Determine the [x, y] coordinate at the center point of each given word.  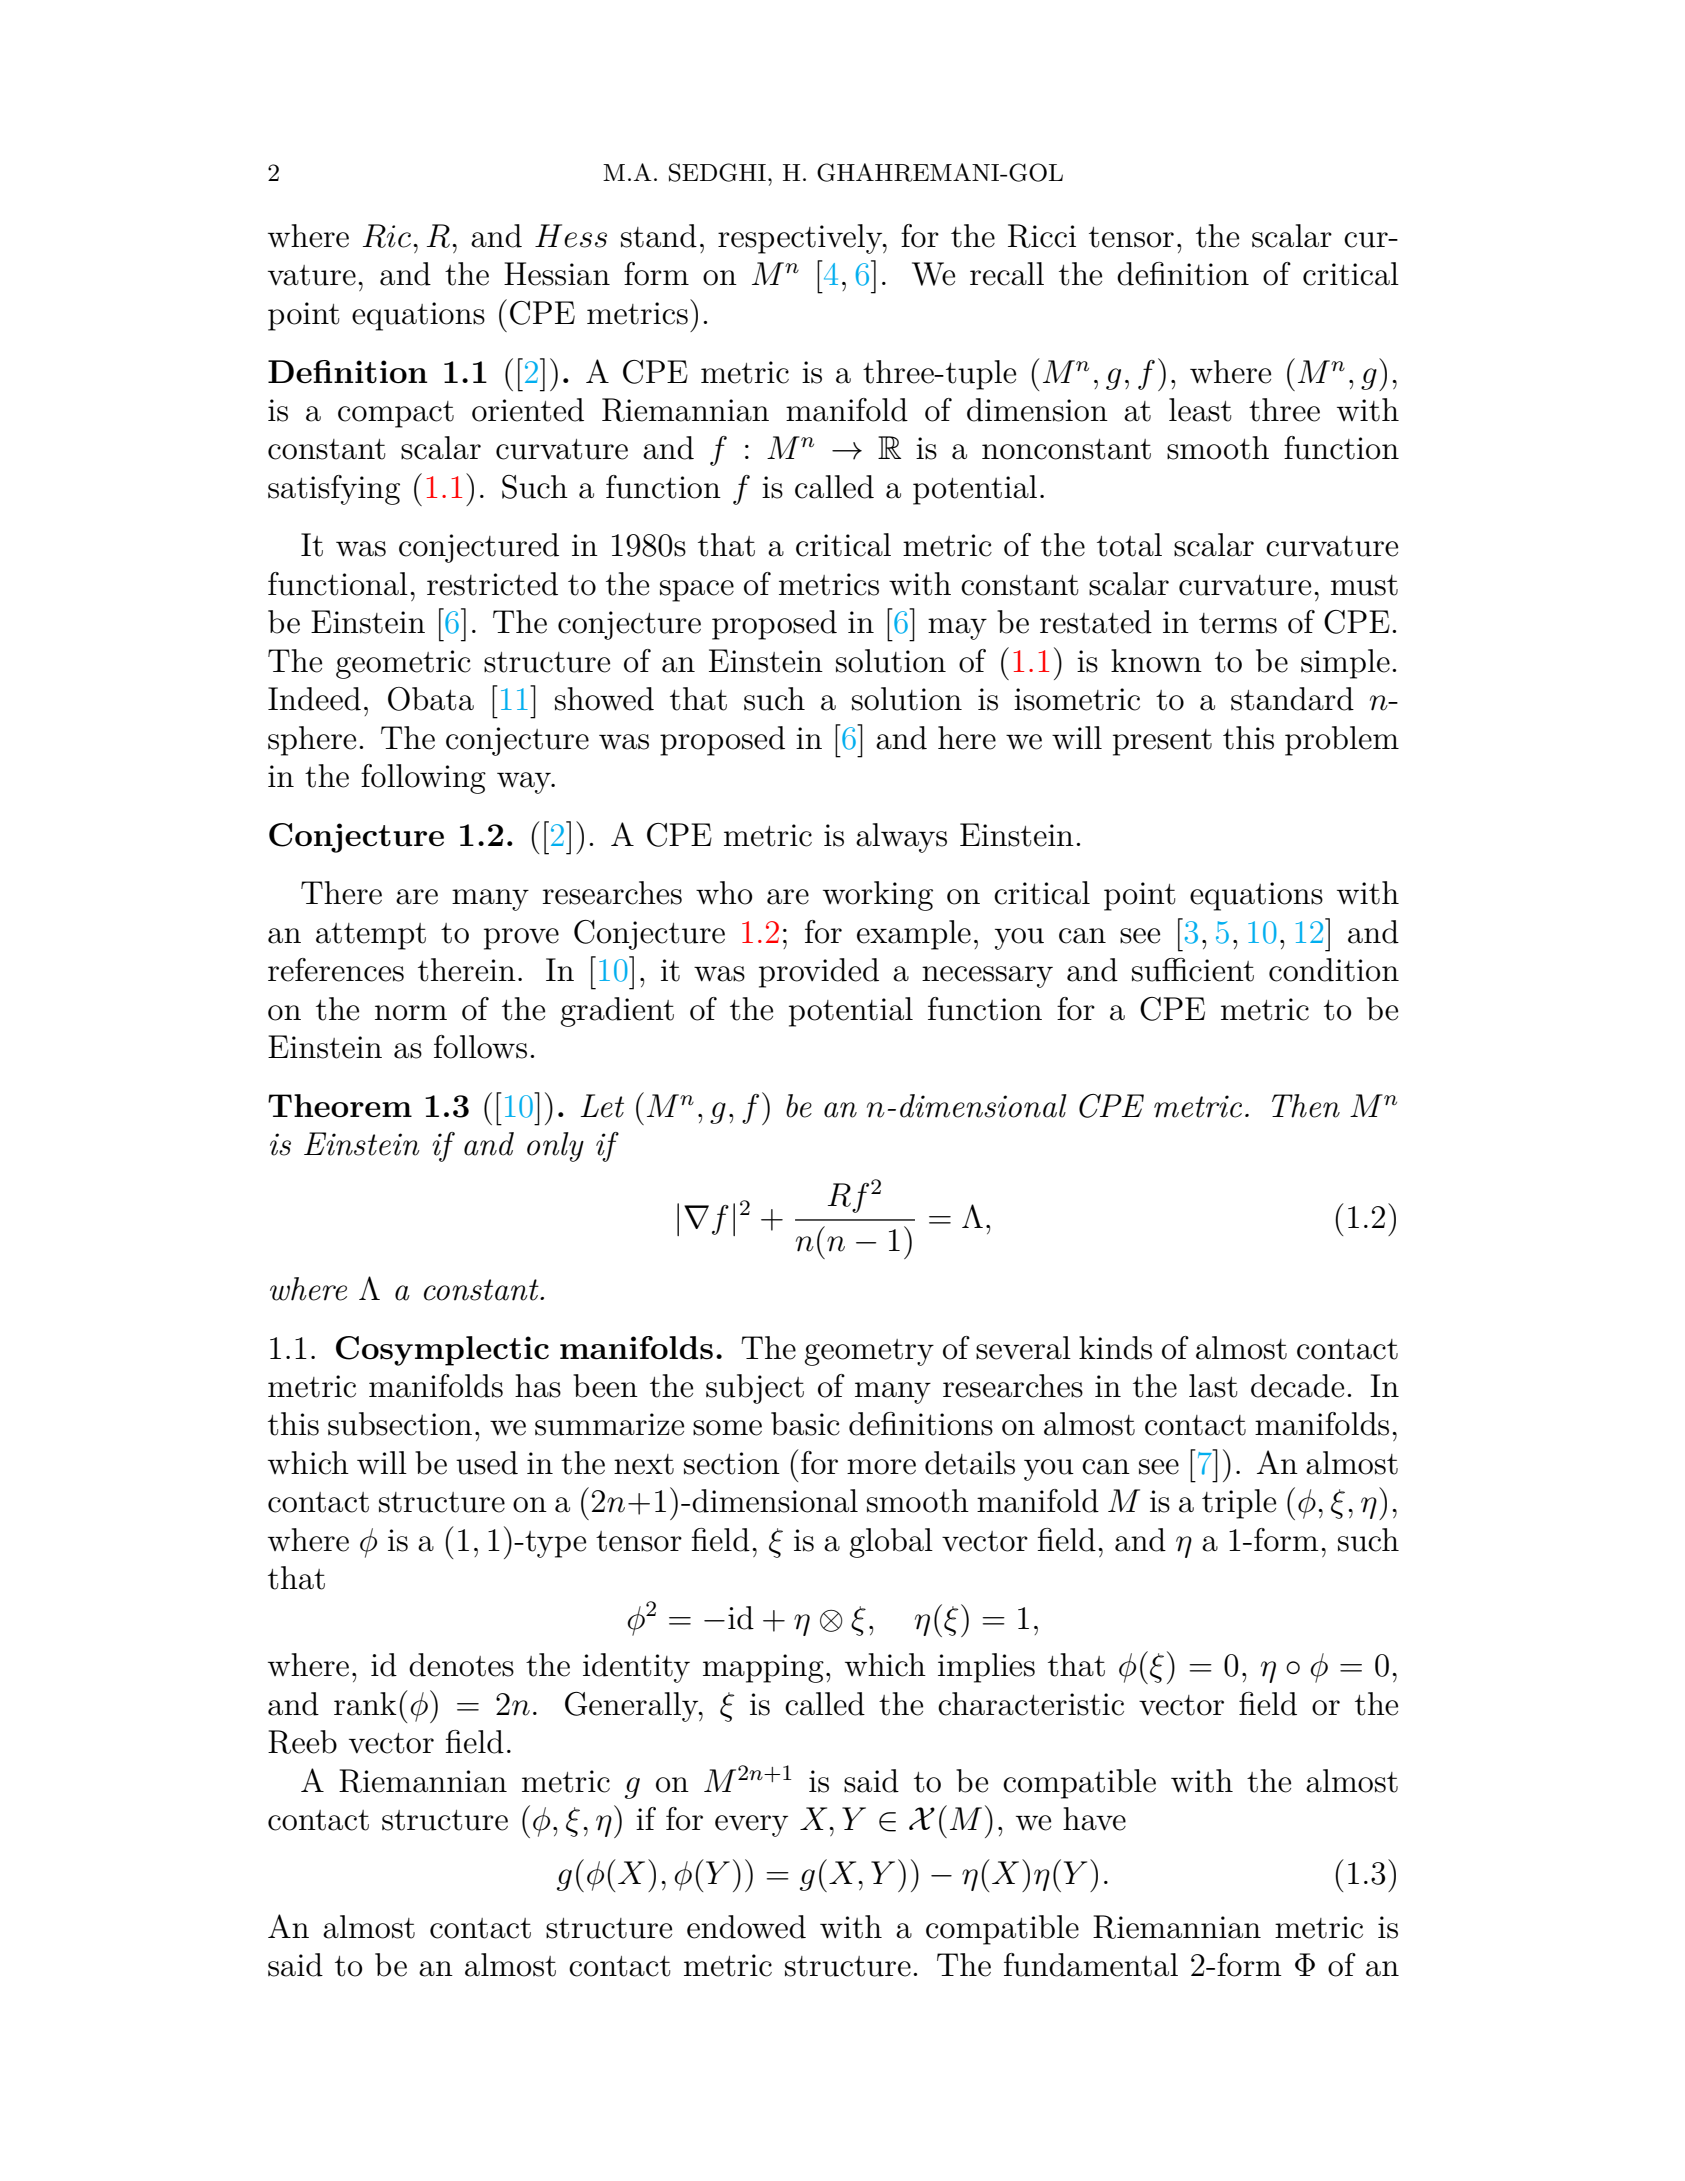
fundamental [1091, 1965]
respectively [801, 239]
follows [480, 1047]
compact [396, 414]
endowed [746, 1927]
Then [1306, 1106]
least [1200, 410]
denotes [461, 1665]
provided [819, 973]
